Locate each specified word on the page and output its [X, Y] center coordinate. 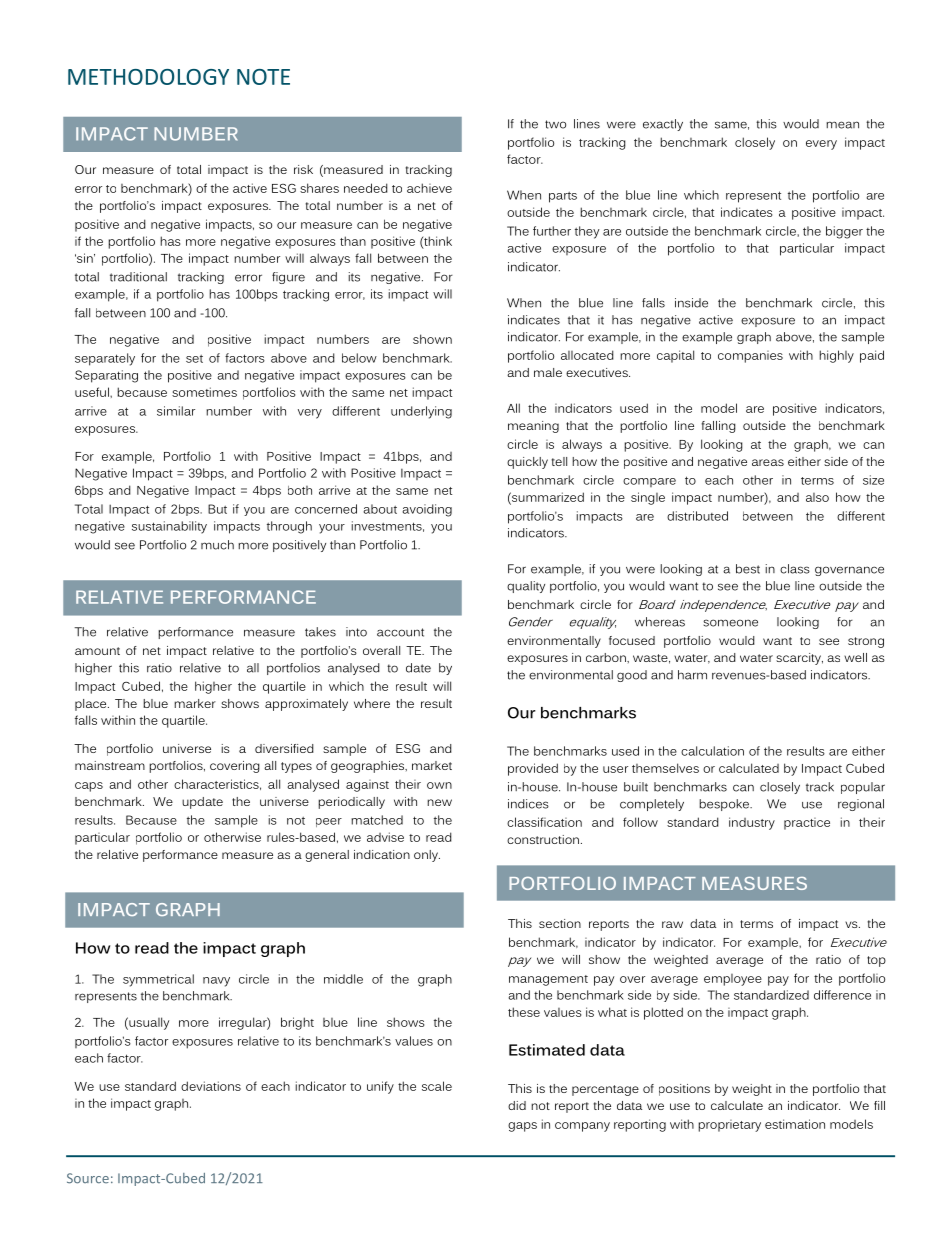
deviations [211, 1086]
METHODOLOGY [148, 77]
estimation [795, 1124]
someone [730, 623]
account [400, 632]
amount [97, 651]
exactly [663, 125]
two [555, 124]
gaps [522, 1127]
